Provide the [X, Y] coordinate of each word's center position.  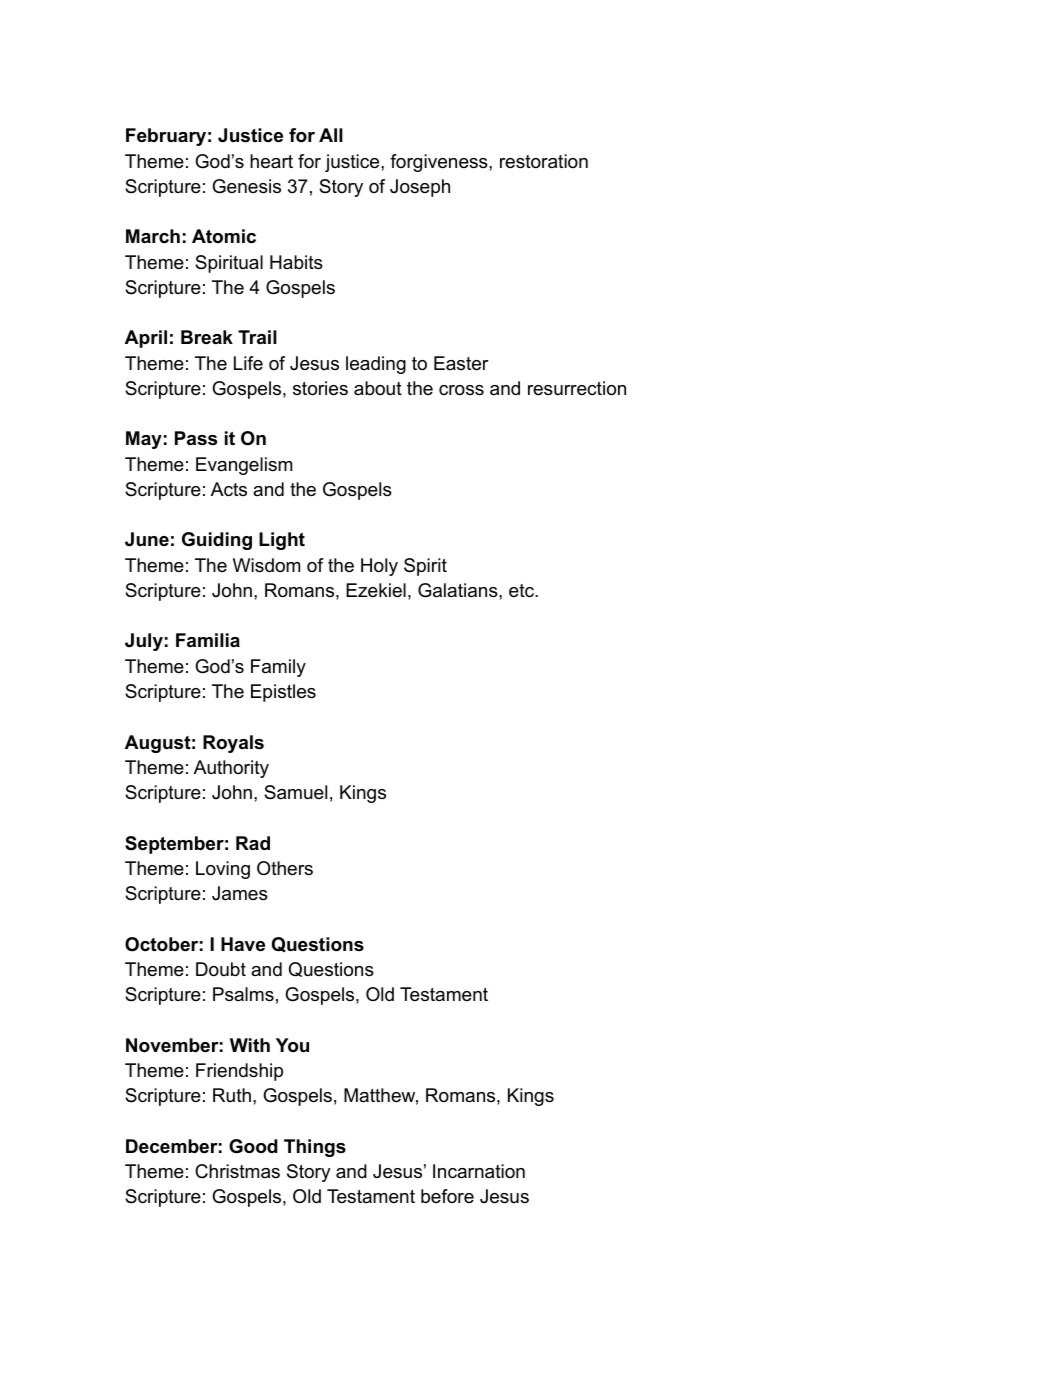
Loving [223, 870]
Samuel [295, 792]
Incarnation [479, 1171]
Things [315, 1148]
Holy [379, 567]
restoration [544, 161]
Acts [229, 489]
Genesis [246, 186]
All [331, 135]
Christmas [237, 1171]
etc [522, 590]
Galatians [459, 590]
